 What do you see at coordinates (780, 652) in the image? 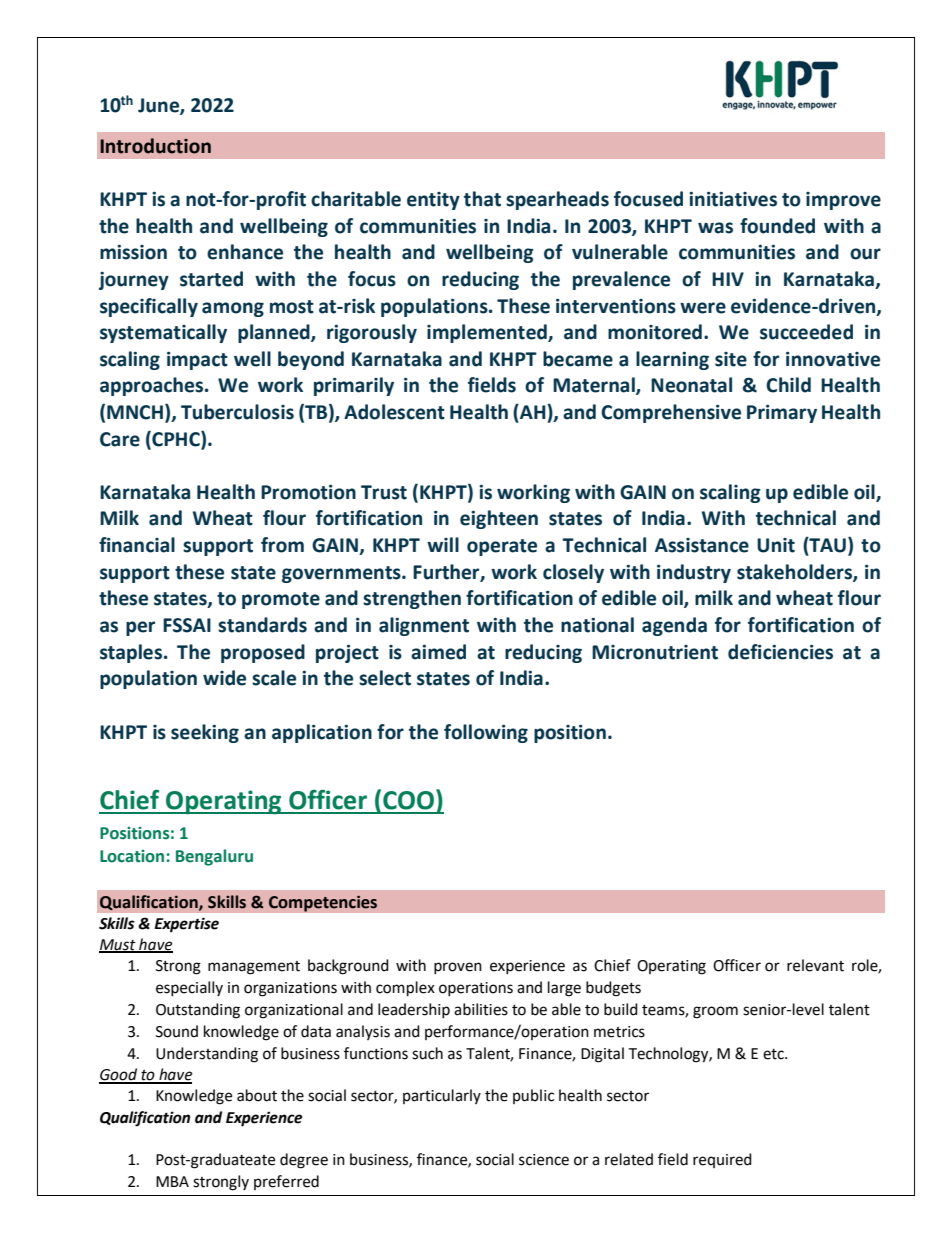
I see `deficiencies` at bounding box center [780, 652].
